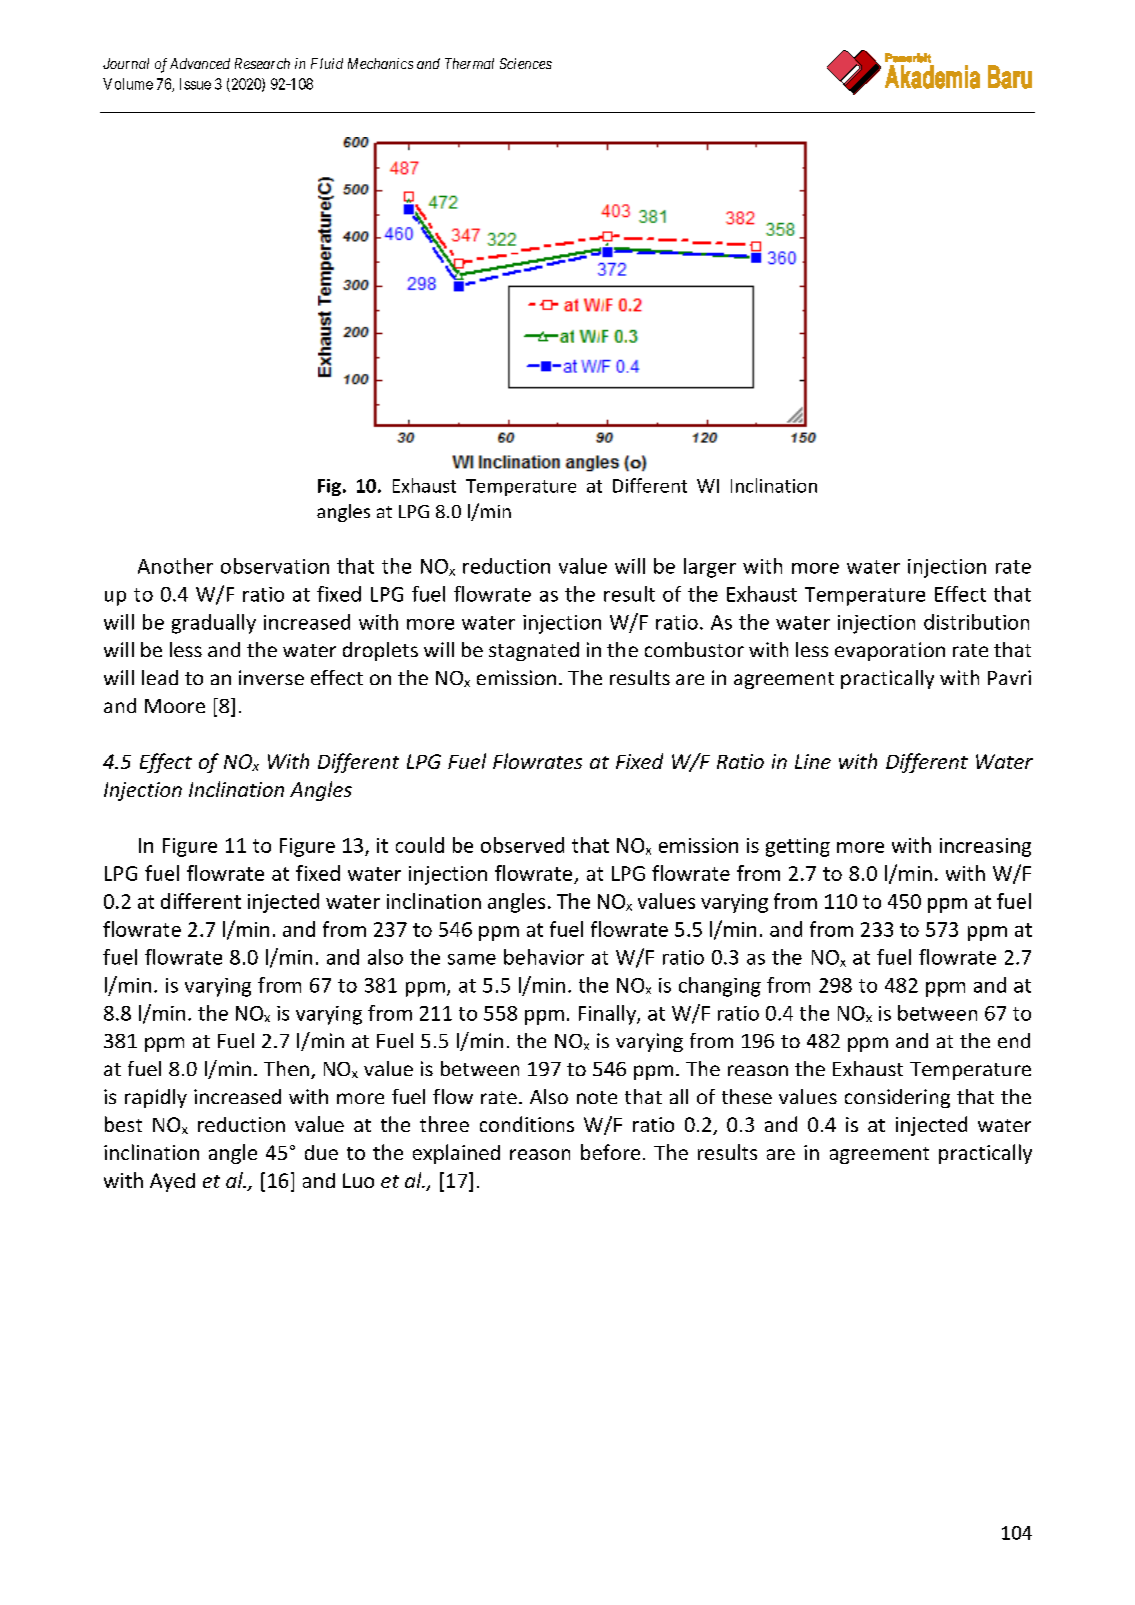 Image resolution: width=1135 pixels, height=1605 pixels. What do you see at coordinates (985, 847) in the screenshot?
I see `increasing` at bounding box center [985, 847].
